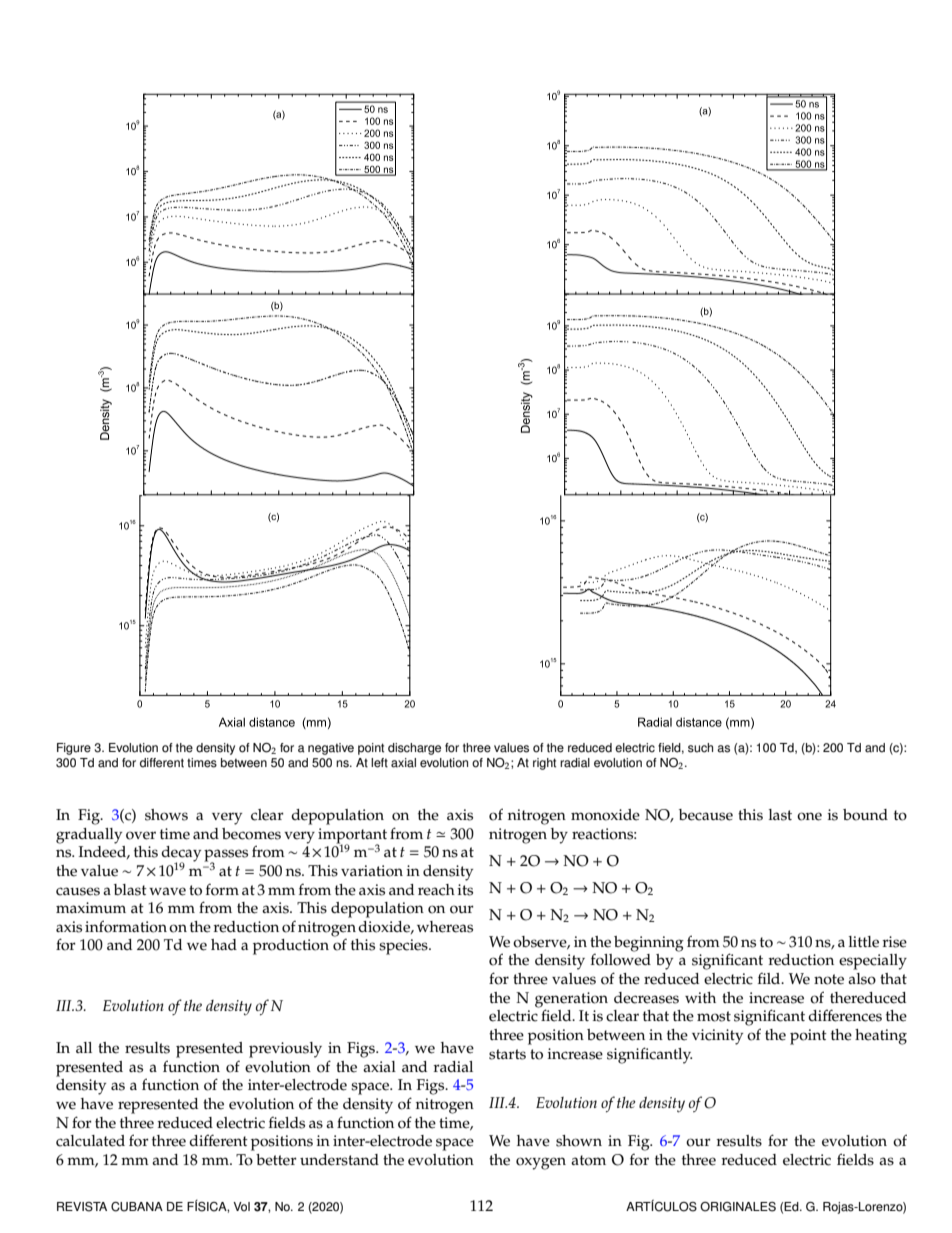  Describe the element at coordinates (700, 748) in the screenshot. I see `such` at that location.
